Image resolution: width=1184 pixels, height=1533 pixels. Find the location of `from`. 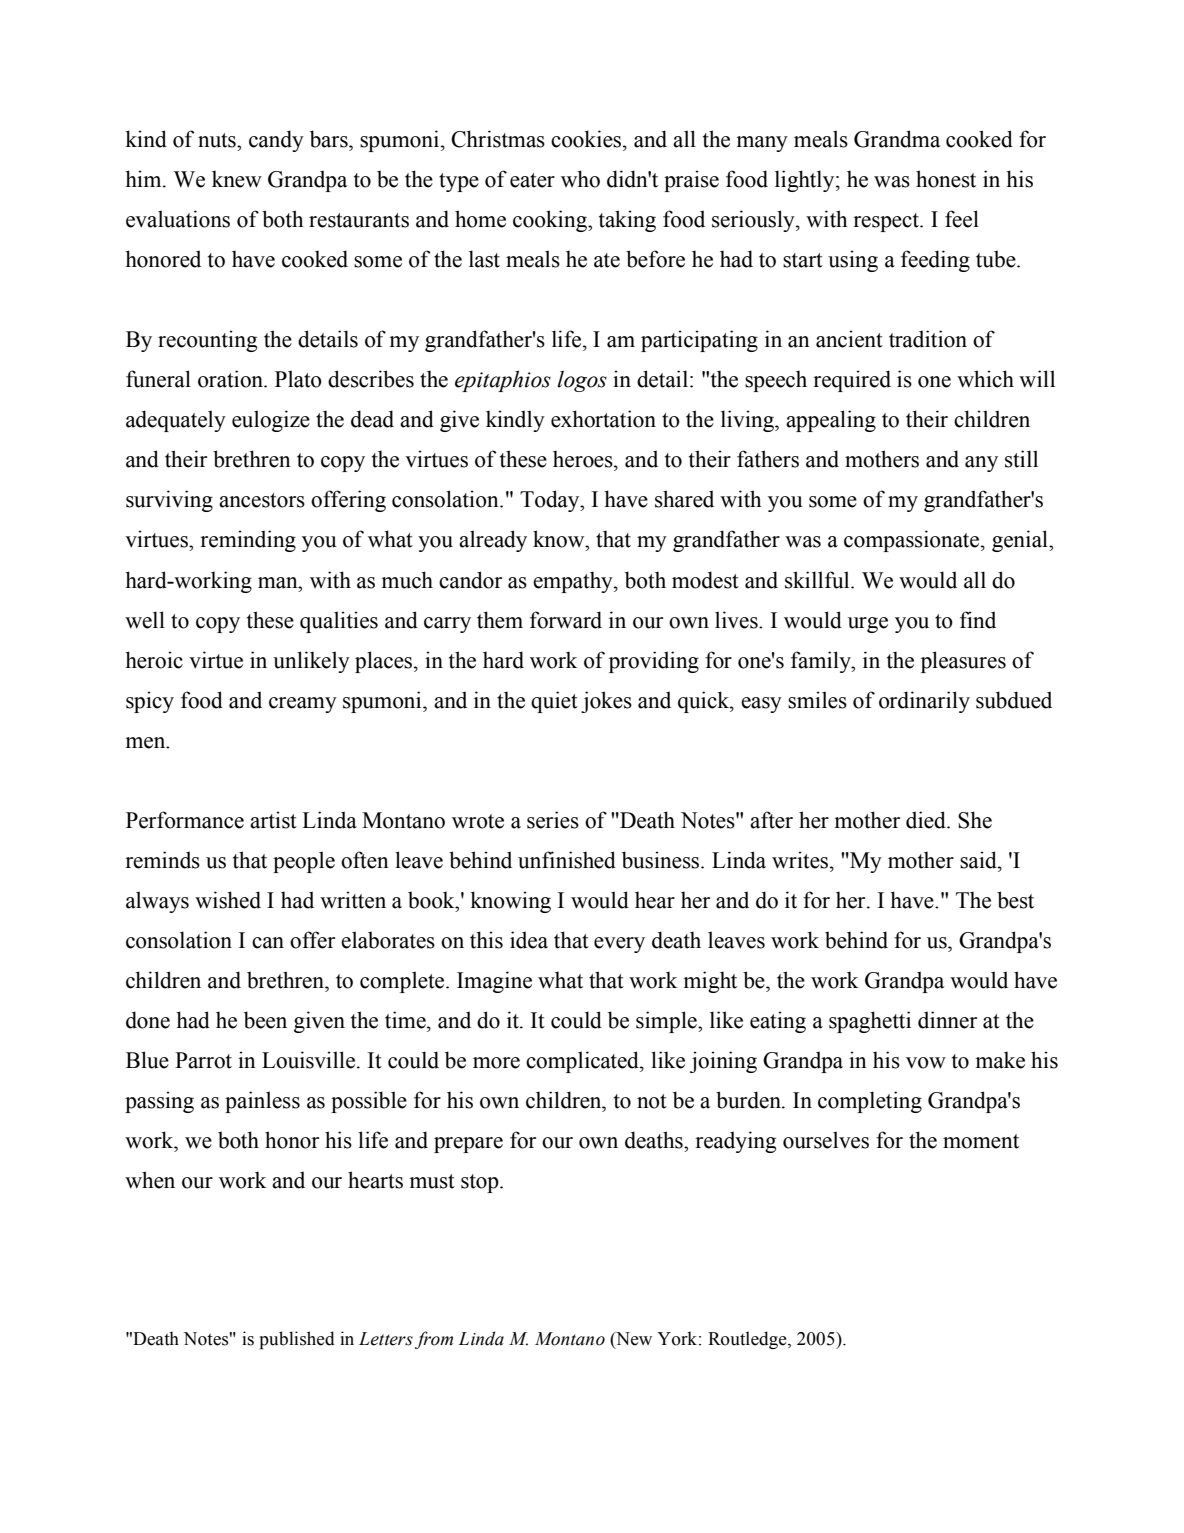

from is located at coordinates (434, 1340).
